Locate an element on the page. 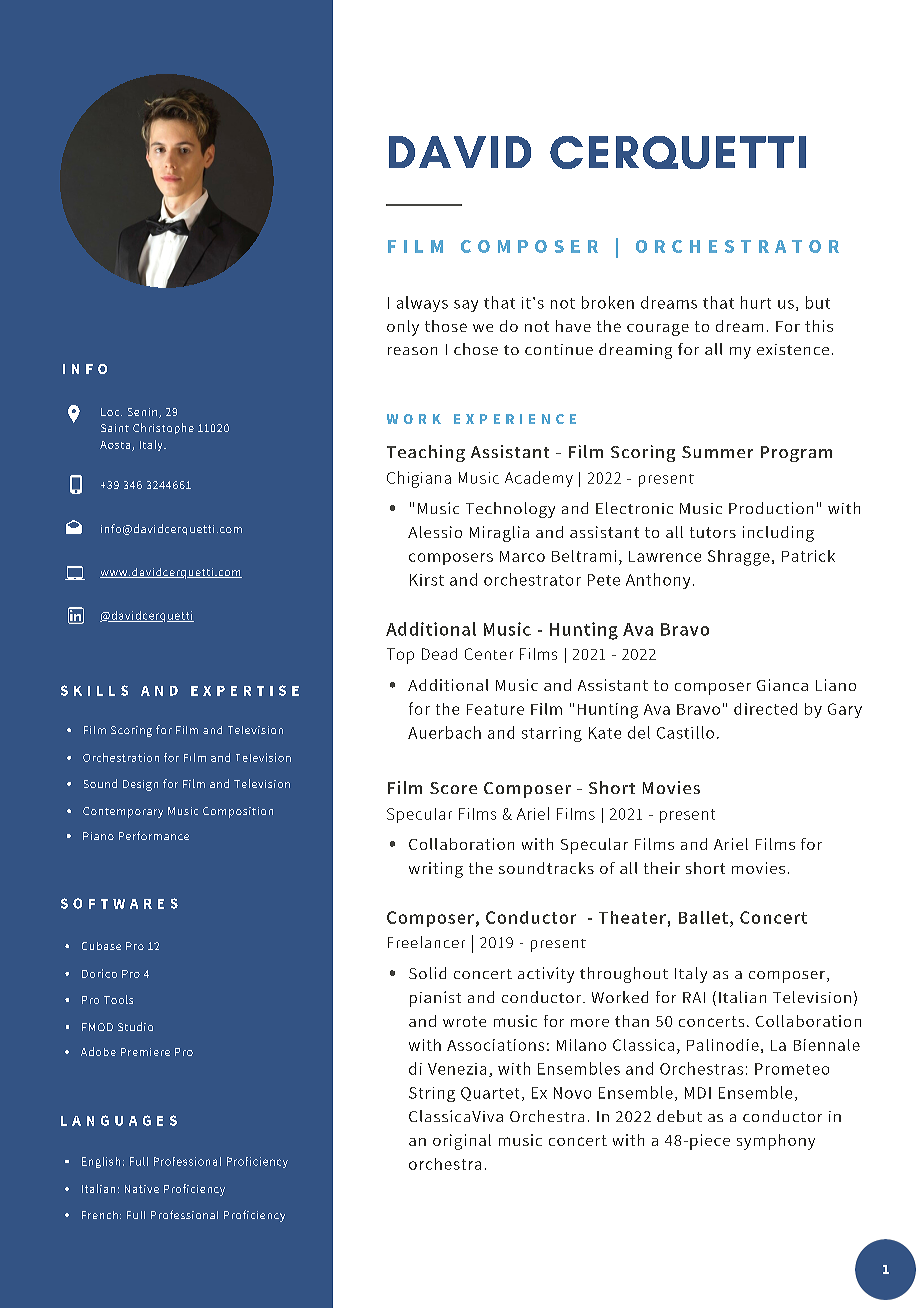  Native is located at coordinates (142, 1189).
